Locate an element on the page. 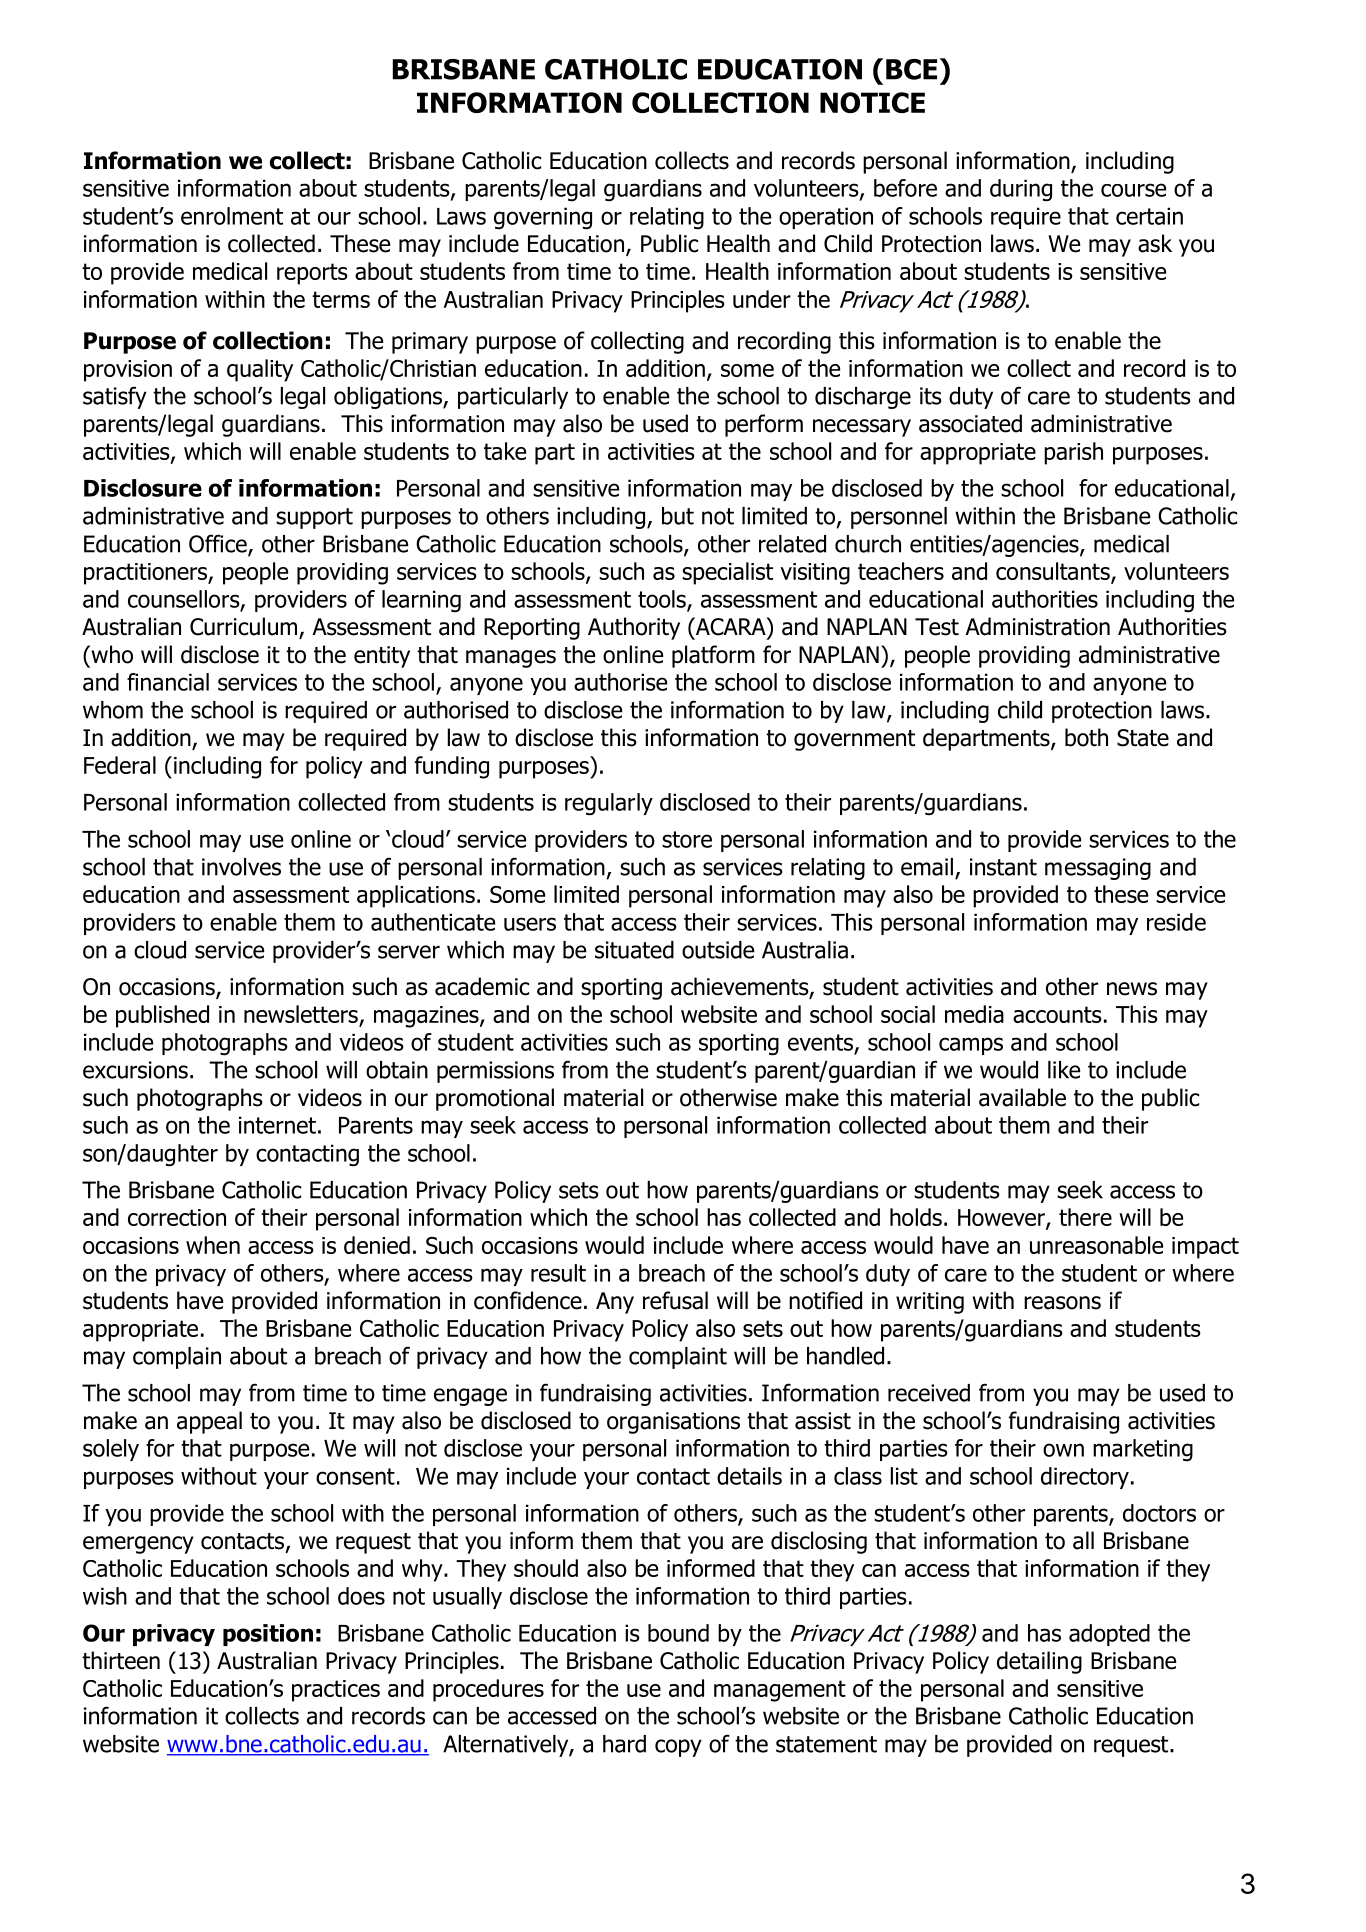 This image has height=1932, width=1366. Curriculum is located at coordinates (245, 627).
